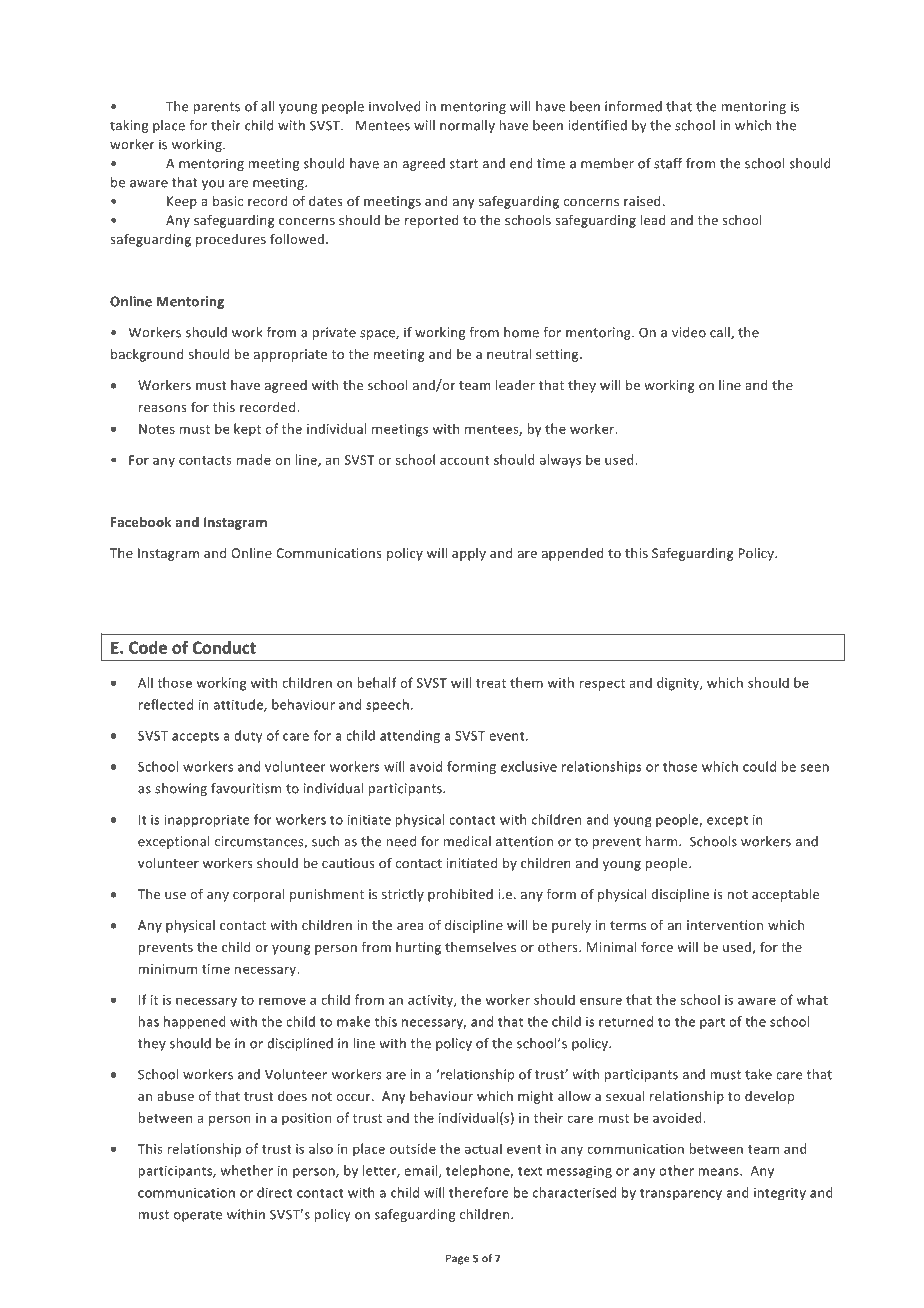 This document has width=924, height=1308. What do you see at coordinates (224, 647) in the document?
I see `Conduct` at bounding box center [224, 647].
